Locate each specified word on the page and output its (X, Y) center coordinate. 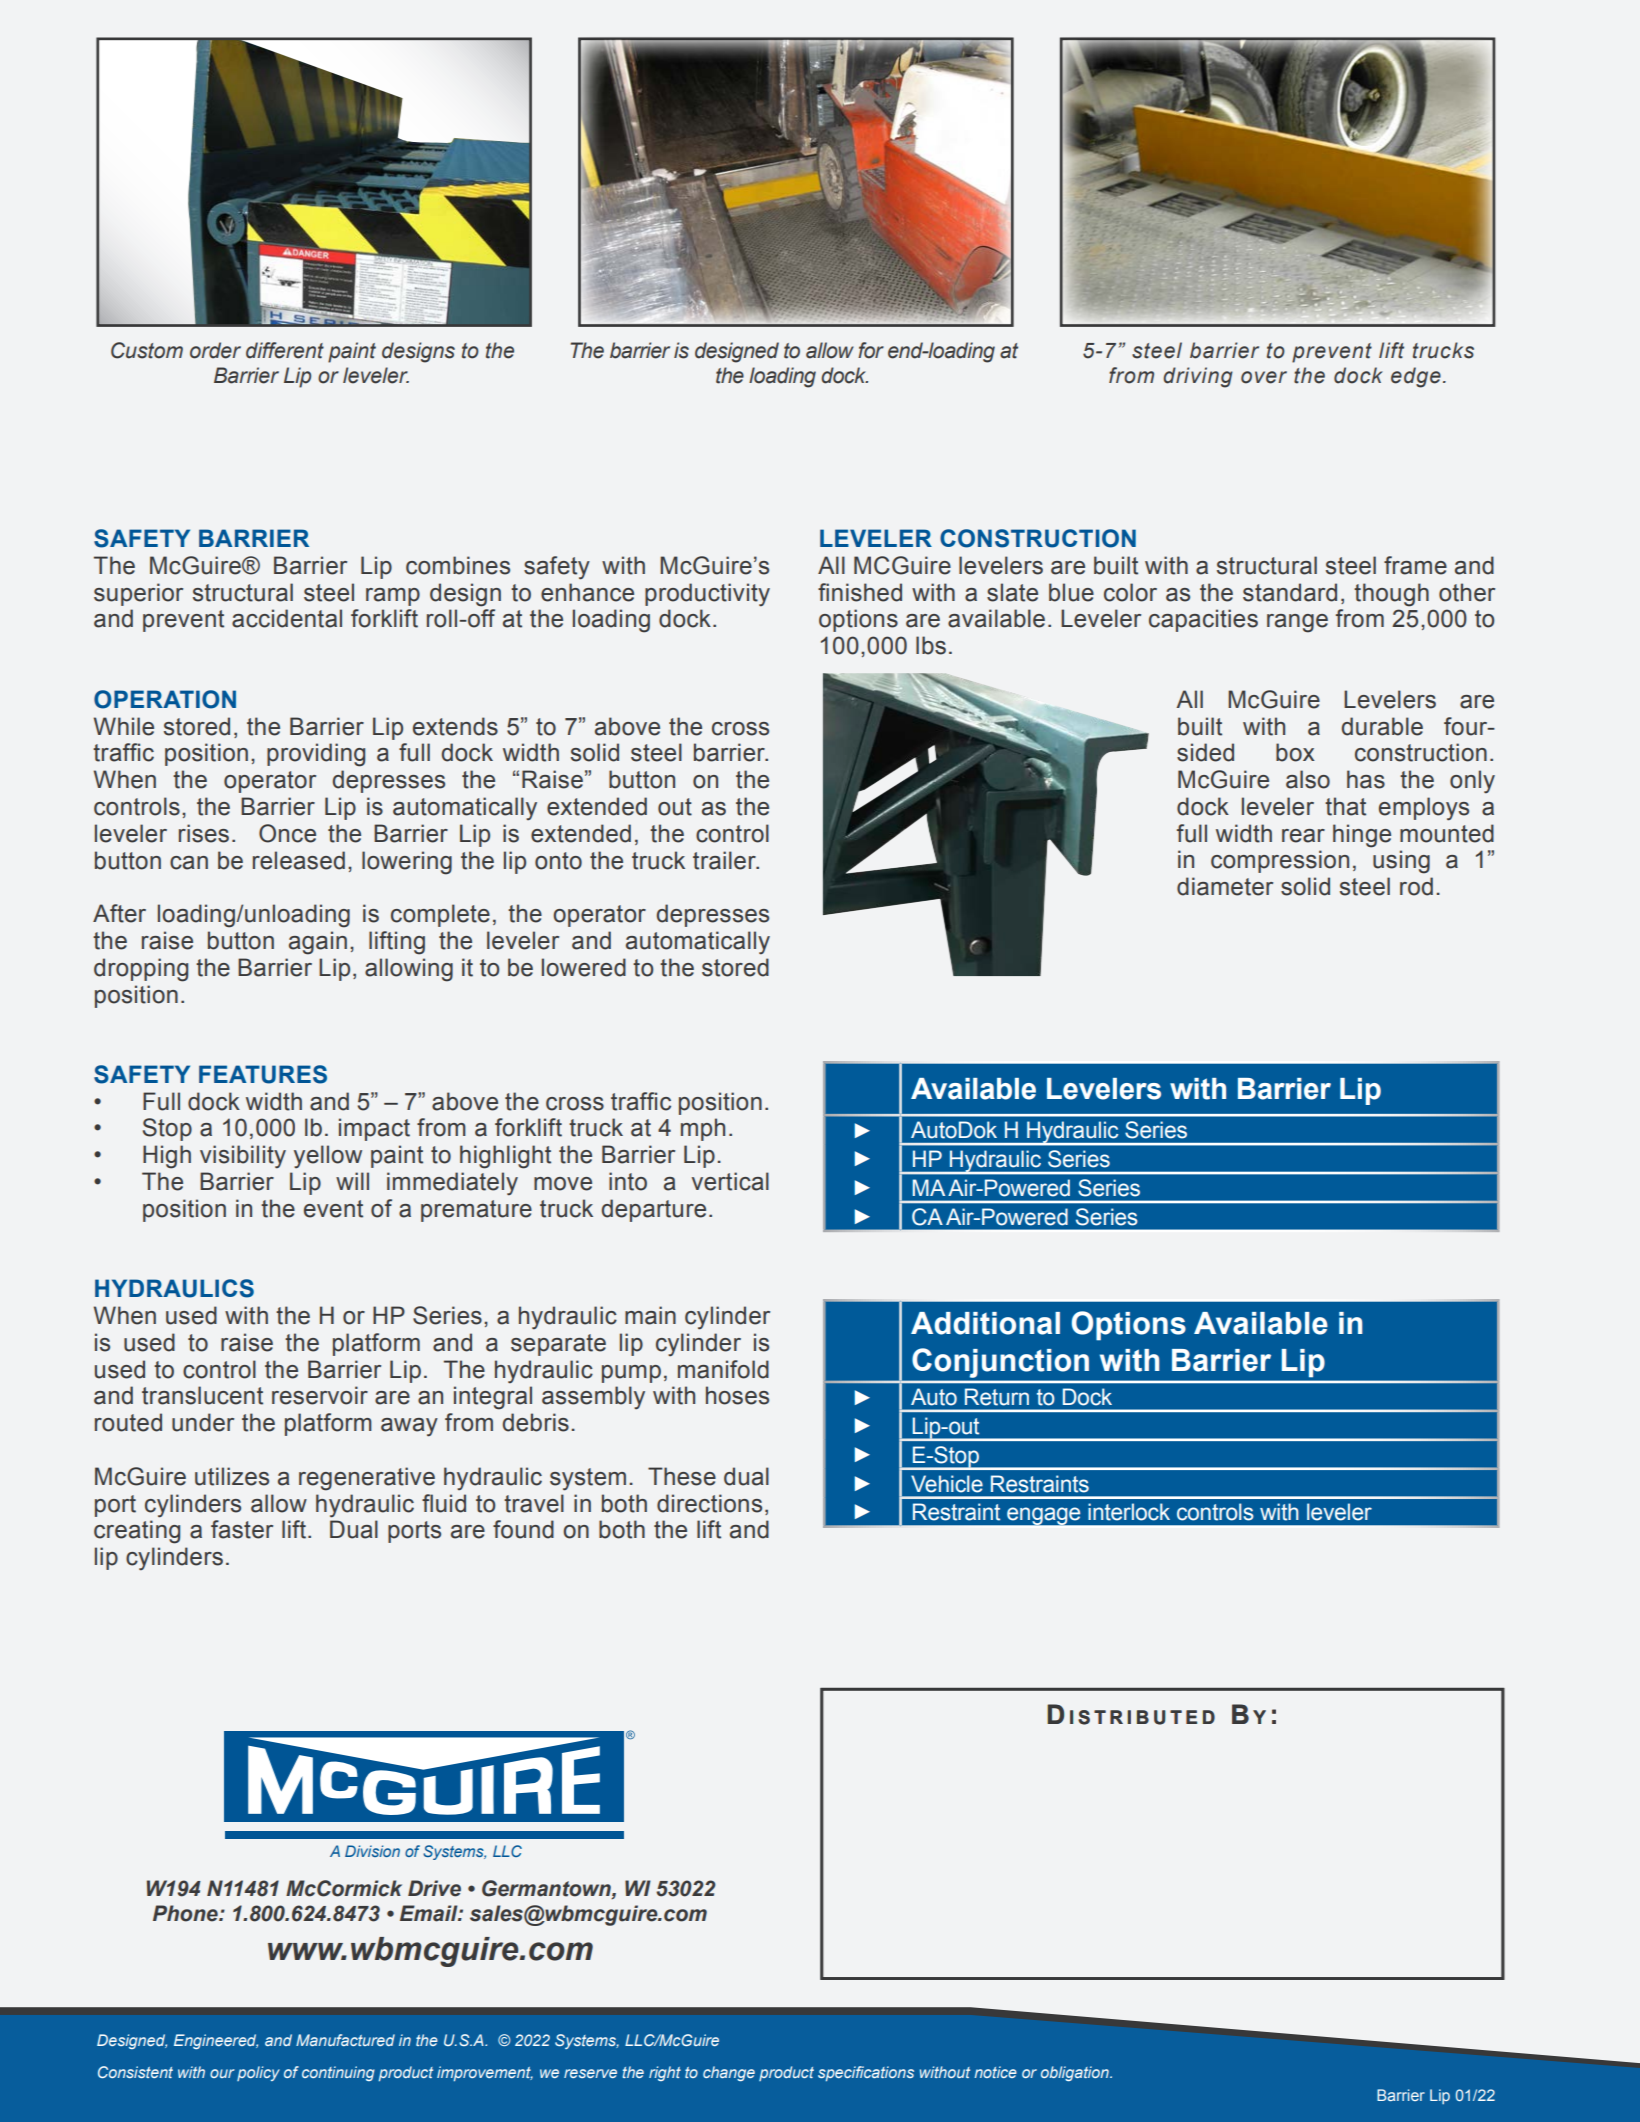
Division (372, 1851)
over (1264, 377)
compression (1280, 861)
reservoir (320, 1395)
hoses (737, 1395)
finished (860, 592)
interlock (1129, 1512)
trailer (725, 860)
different (285, 350)
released (299, 860)
